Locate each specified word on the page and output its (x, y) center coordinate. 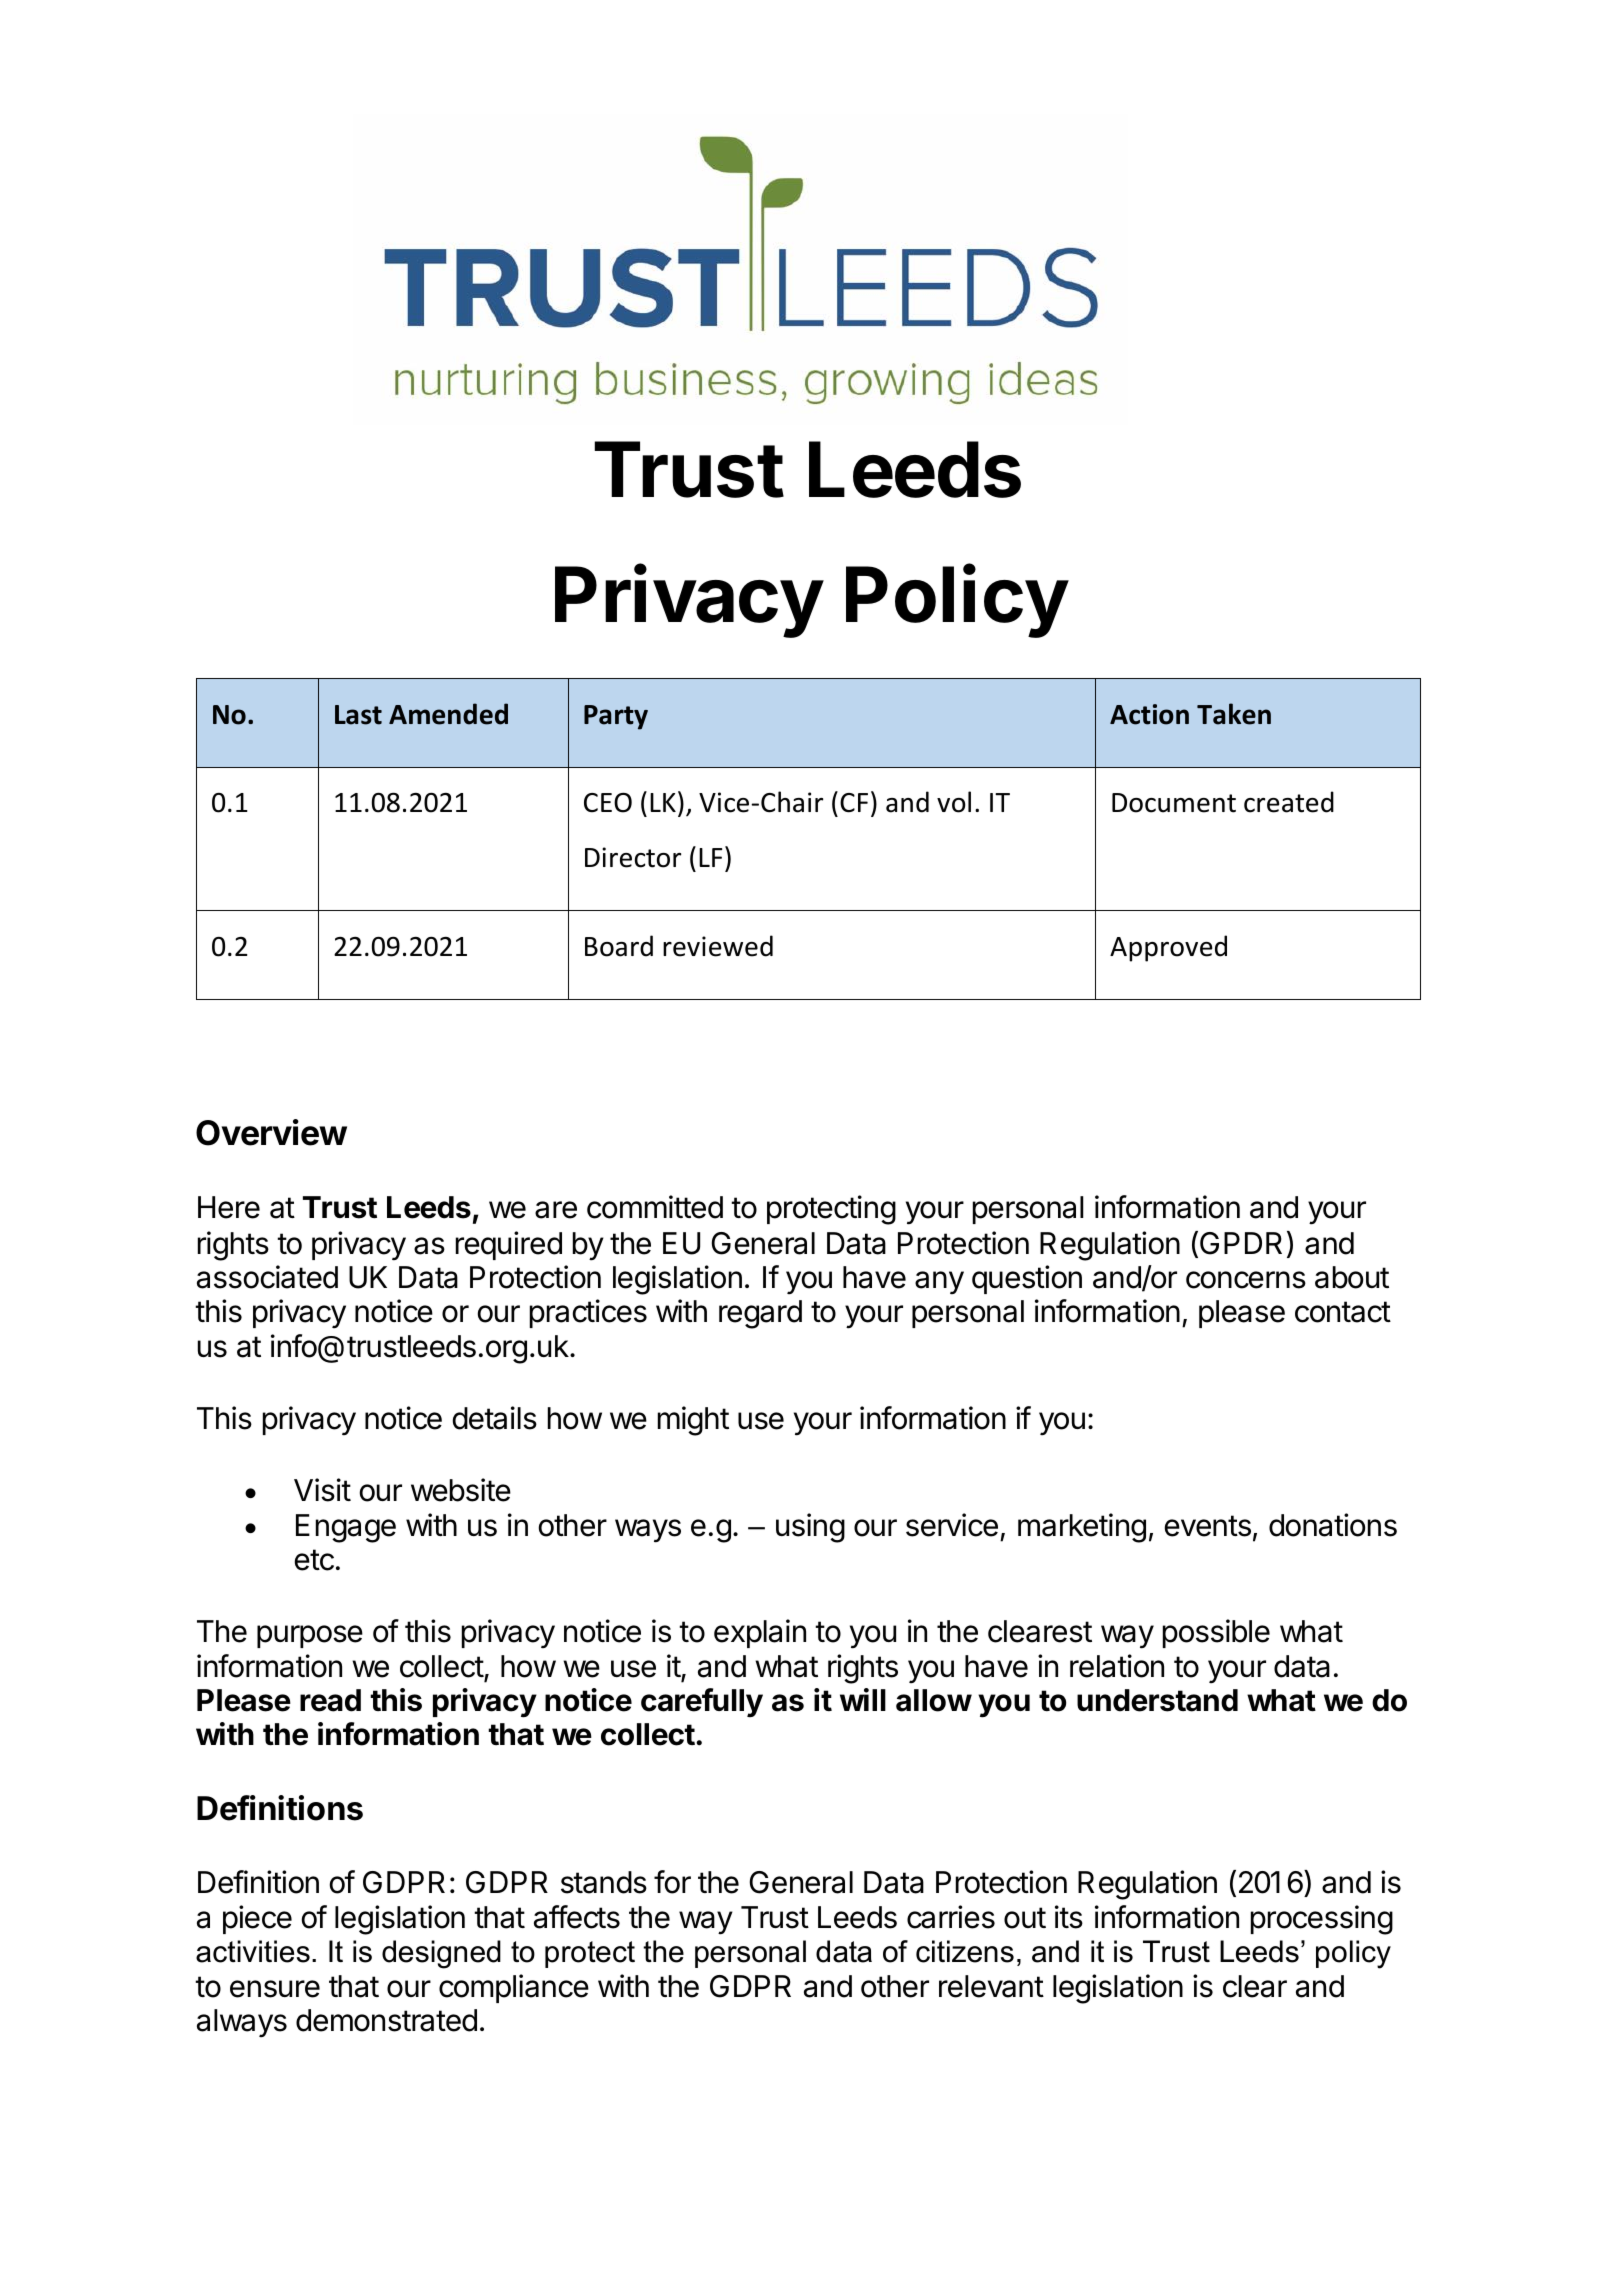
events (1208, 1526)
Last (358, 715)
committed (655, 1207)
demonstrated (386, 2020)
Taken (1234, 714)
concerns (1246, 1280)
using (810, 1528)
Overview (271, 1132)
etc (314, 1560)
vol (954, 802)
